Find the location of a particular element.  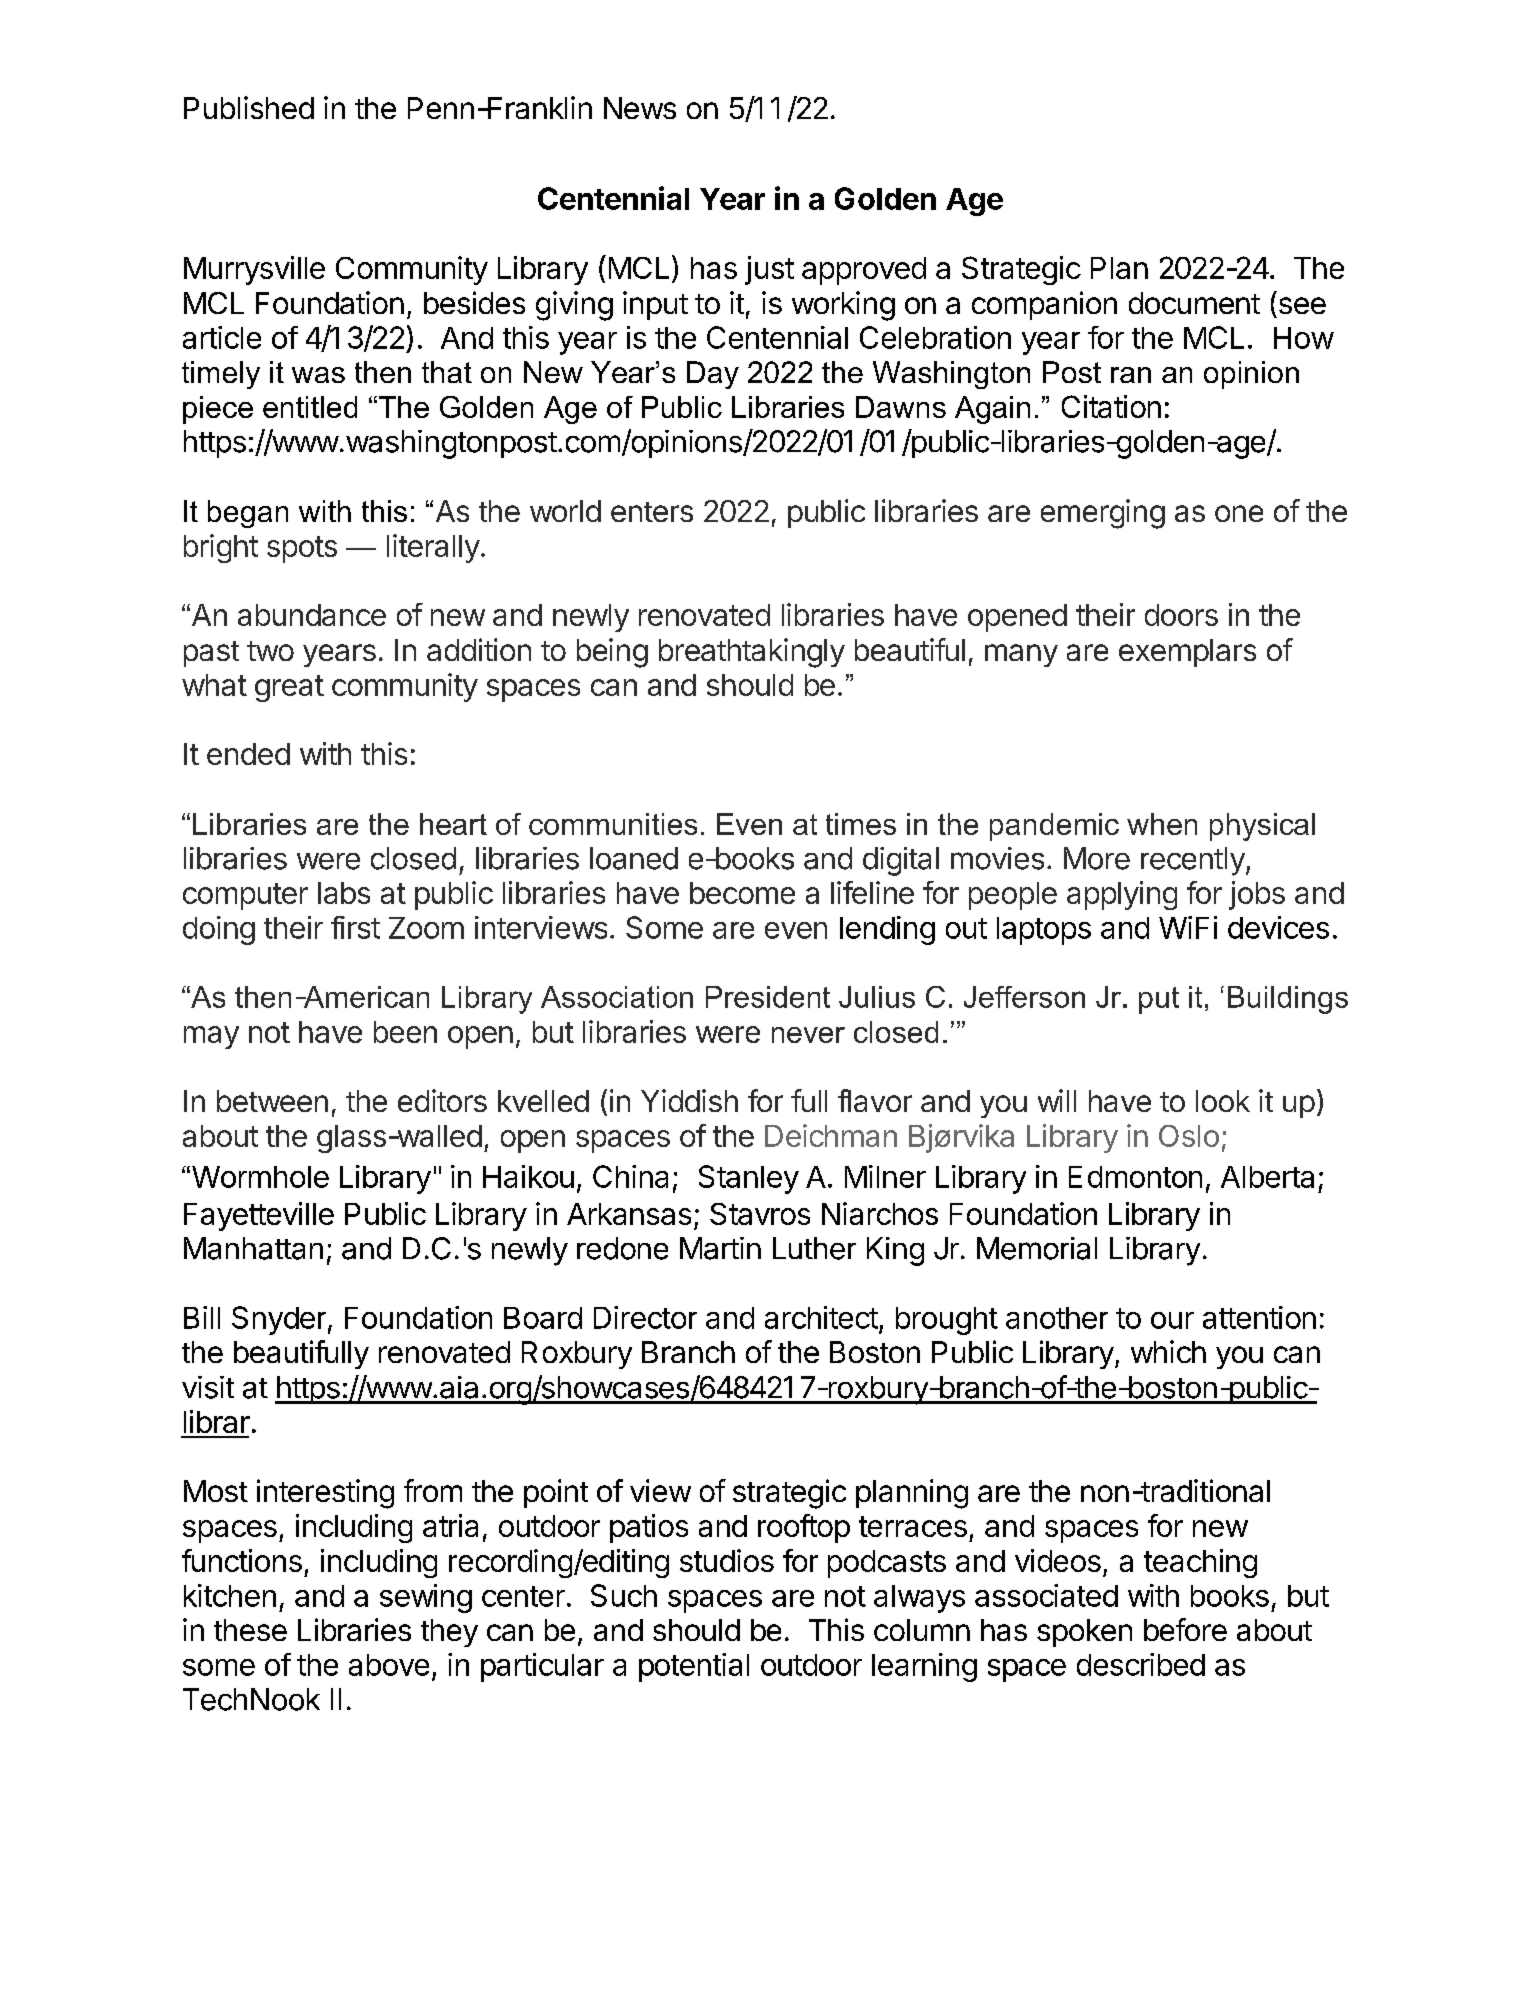

become is located at coordinates (742, 893).
